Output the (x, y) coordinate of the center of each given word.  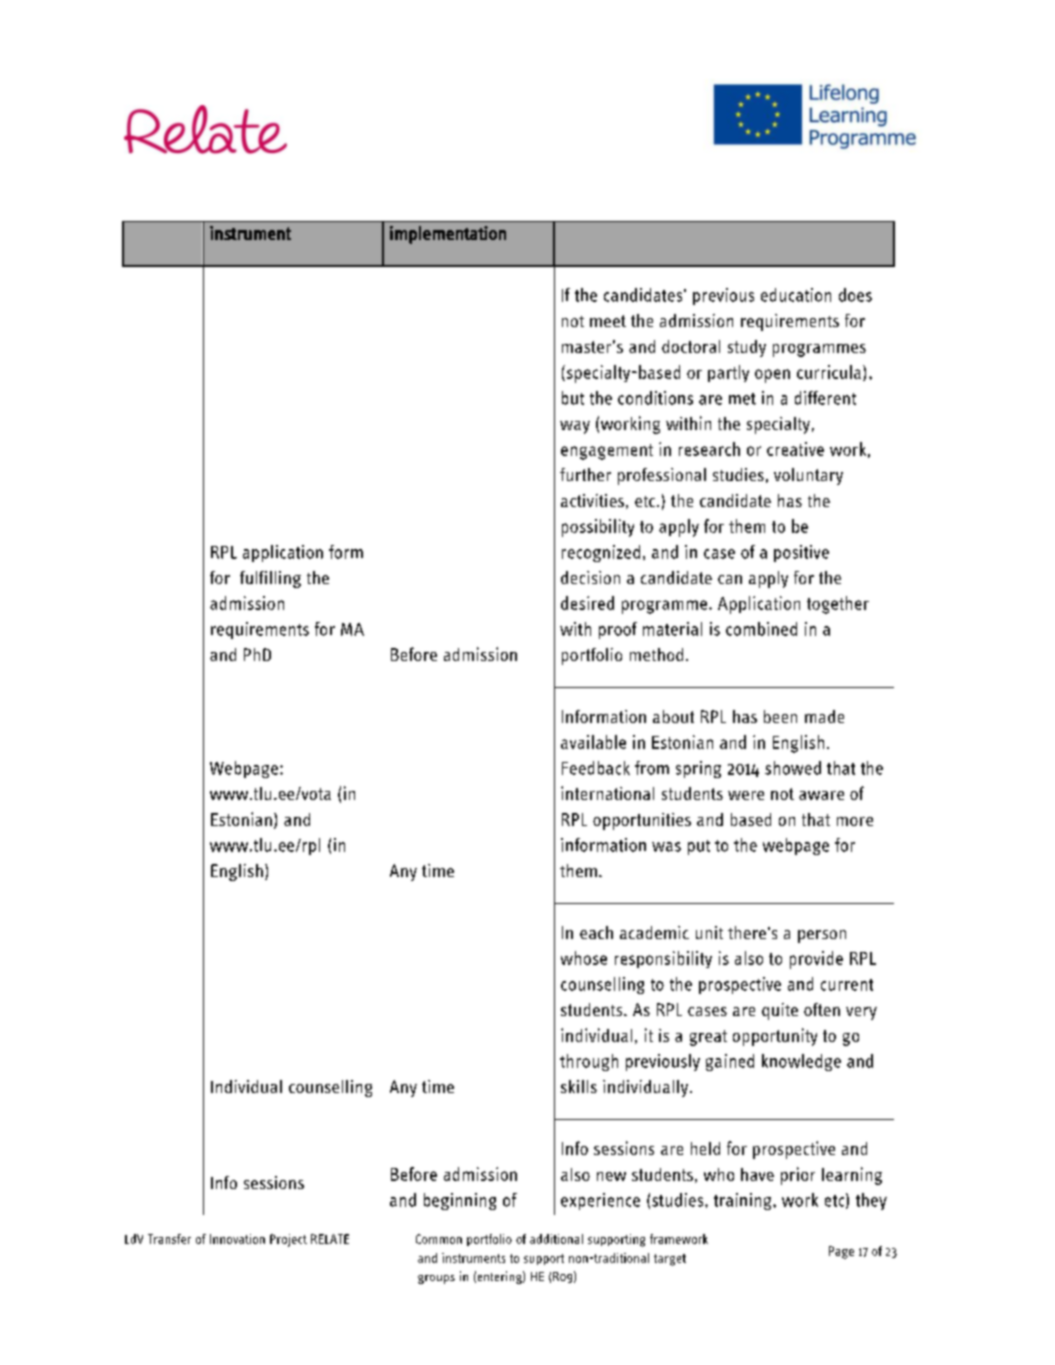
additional (556, 1239)
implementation (448, 235)
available (593, 742)
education (796, 295)
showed (793, 768)
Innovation (237, 1239)
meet (608, 321)
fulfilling (270, 579)
